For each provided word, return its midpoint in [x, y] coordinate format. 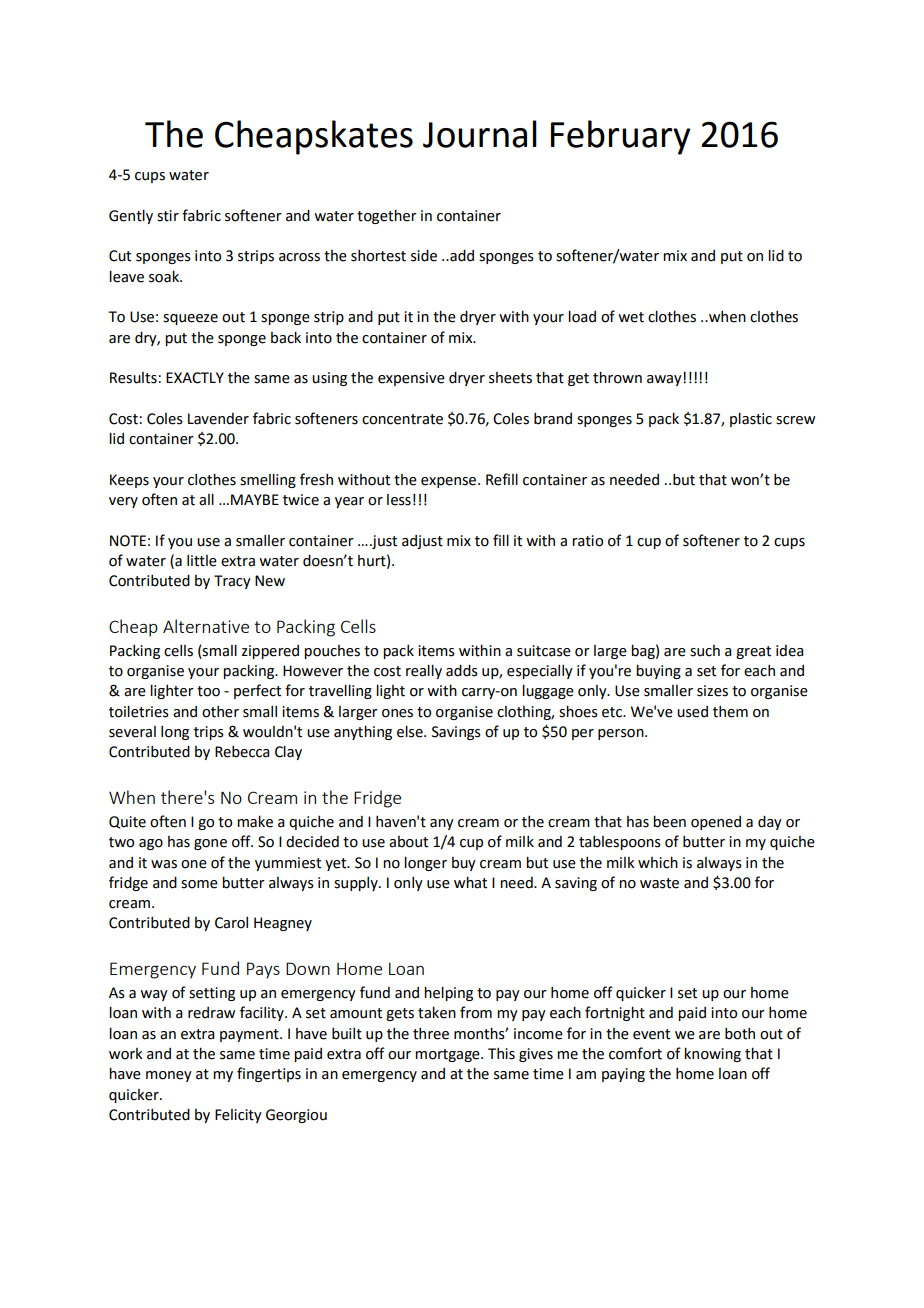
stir [168, 216]
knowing [712, 1054]
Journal [480, 134]
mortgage [448, 1055]
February [620, 137]
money [169, 1076]
